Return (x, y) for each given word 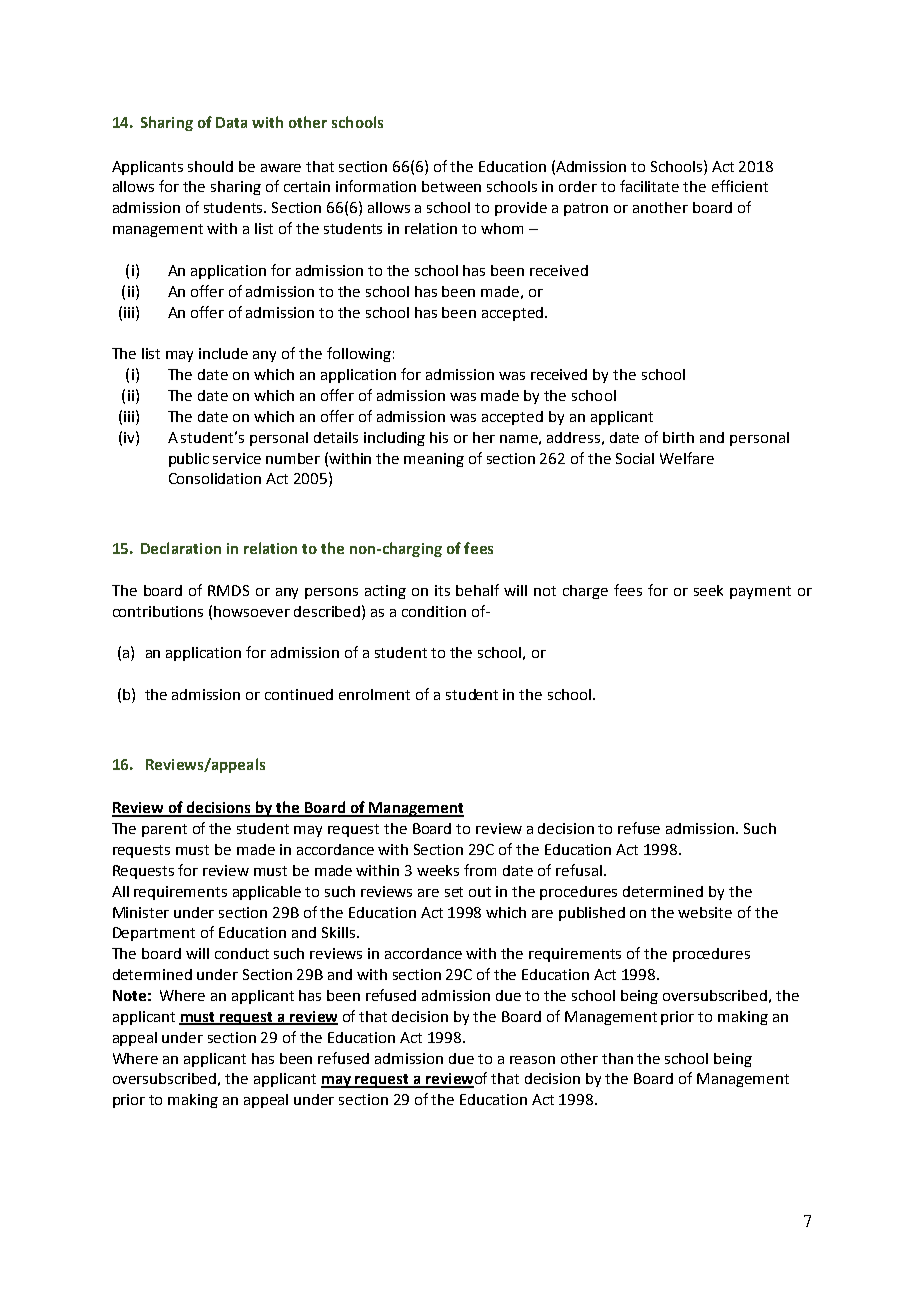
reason (532, 1060)
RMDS (228, 590)
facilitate (649, 186)
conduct (242, 953)
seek (708, 590)
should (210, 166)
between (451, 186)
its (442, 590)
